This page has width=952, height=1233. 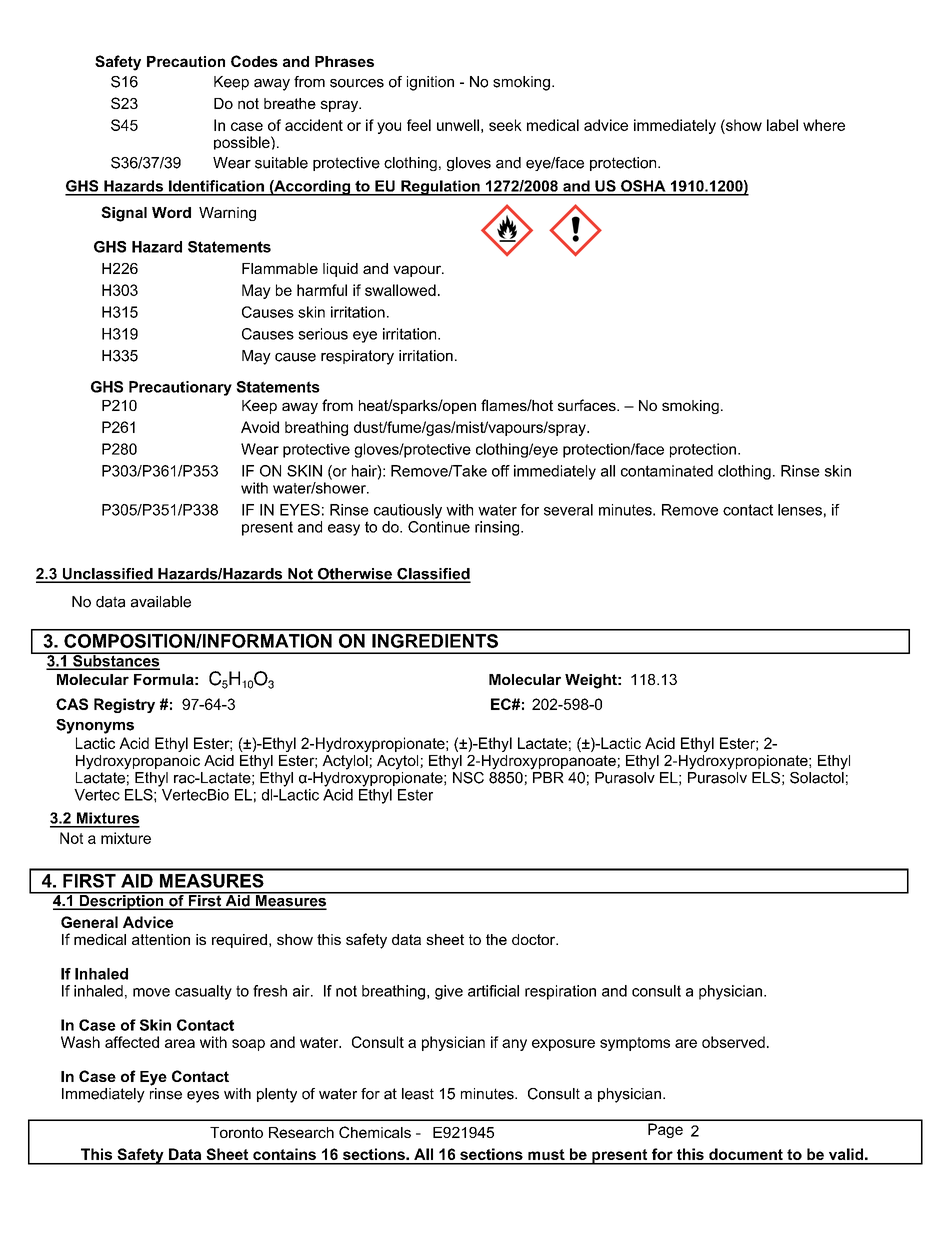 What do you see at coordinates (161, 602) in the page?
I see `available` at bounding box center [161, 602].
